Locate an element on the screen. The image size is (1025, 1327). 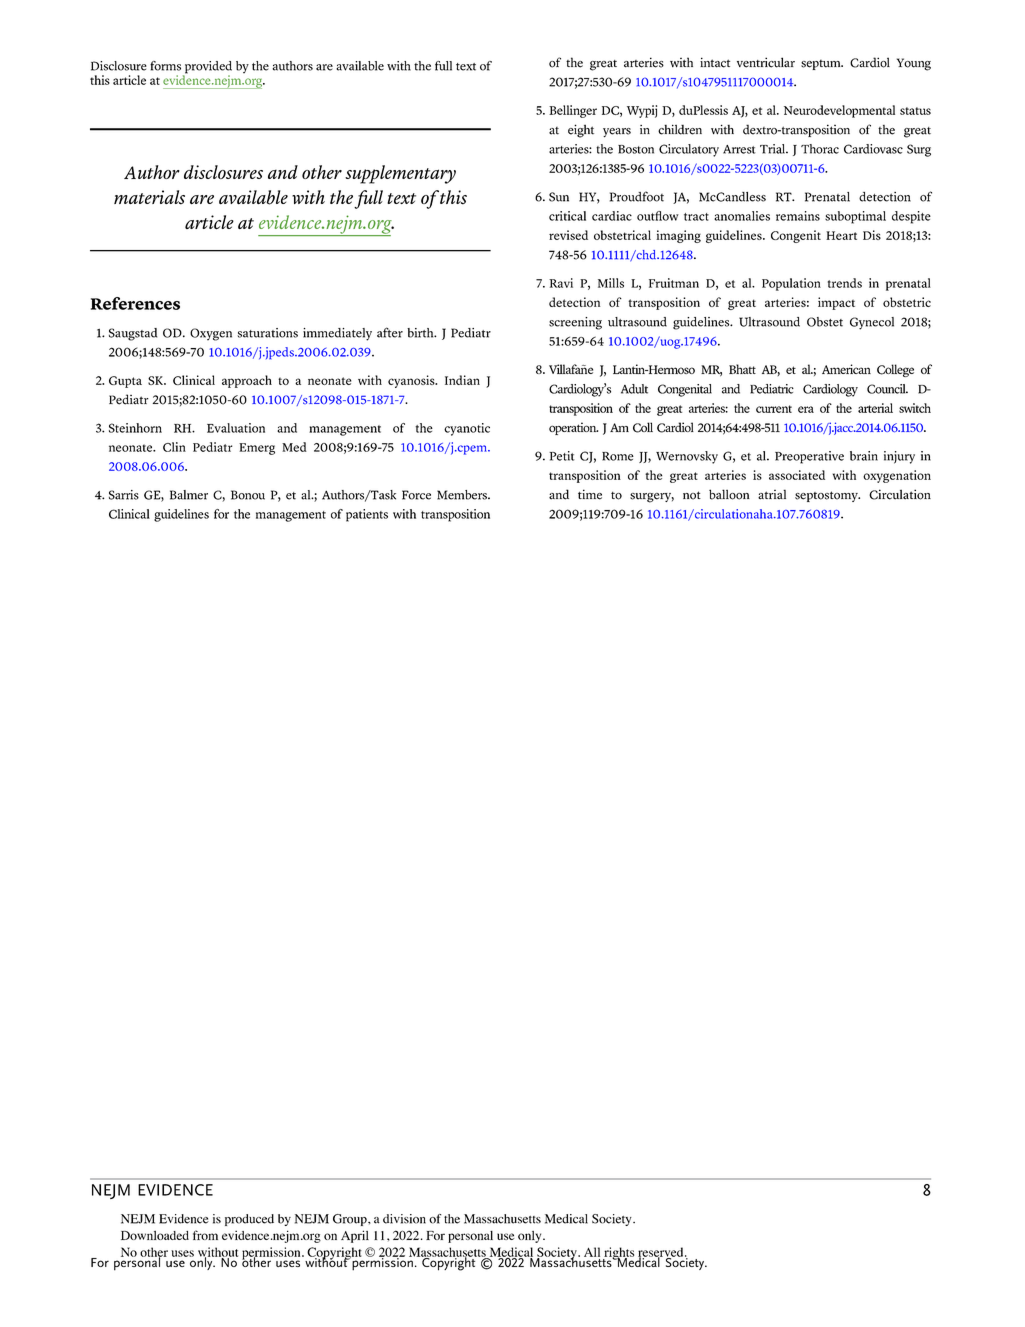
rights is located at coordinates (619, 1254).
